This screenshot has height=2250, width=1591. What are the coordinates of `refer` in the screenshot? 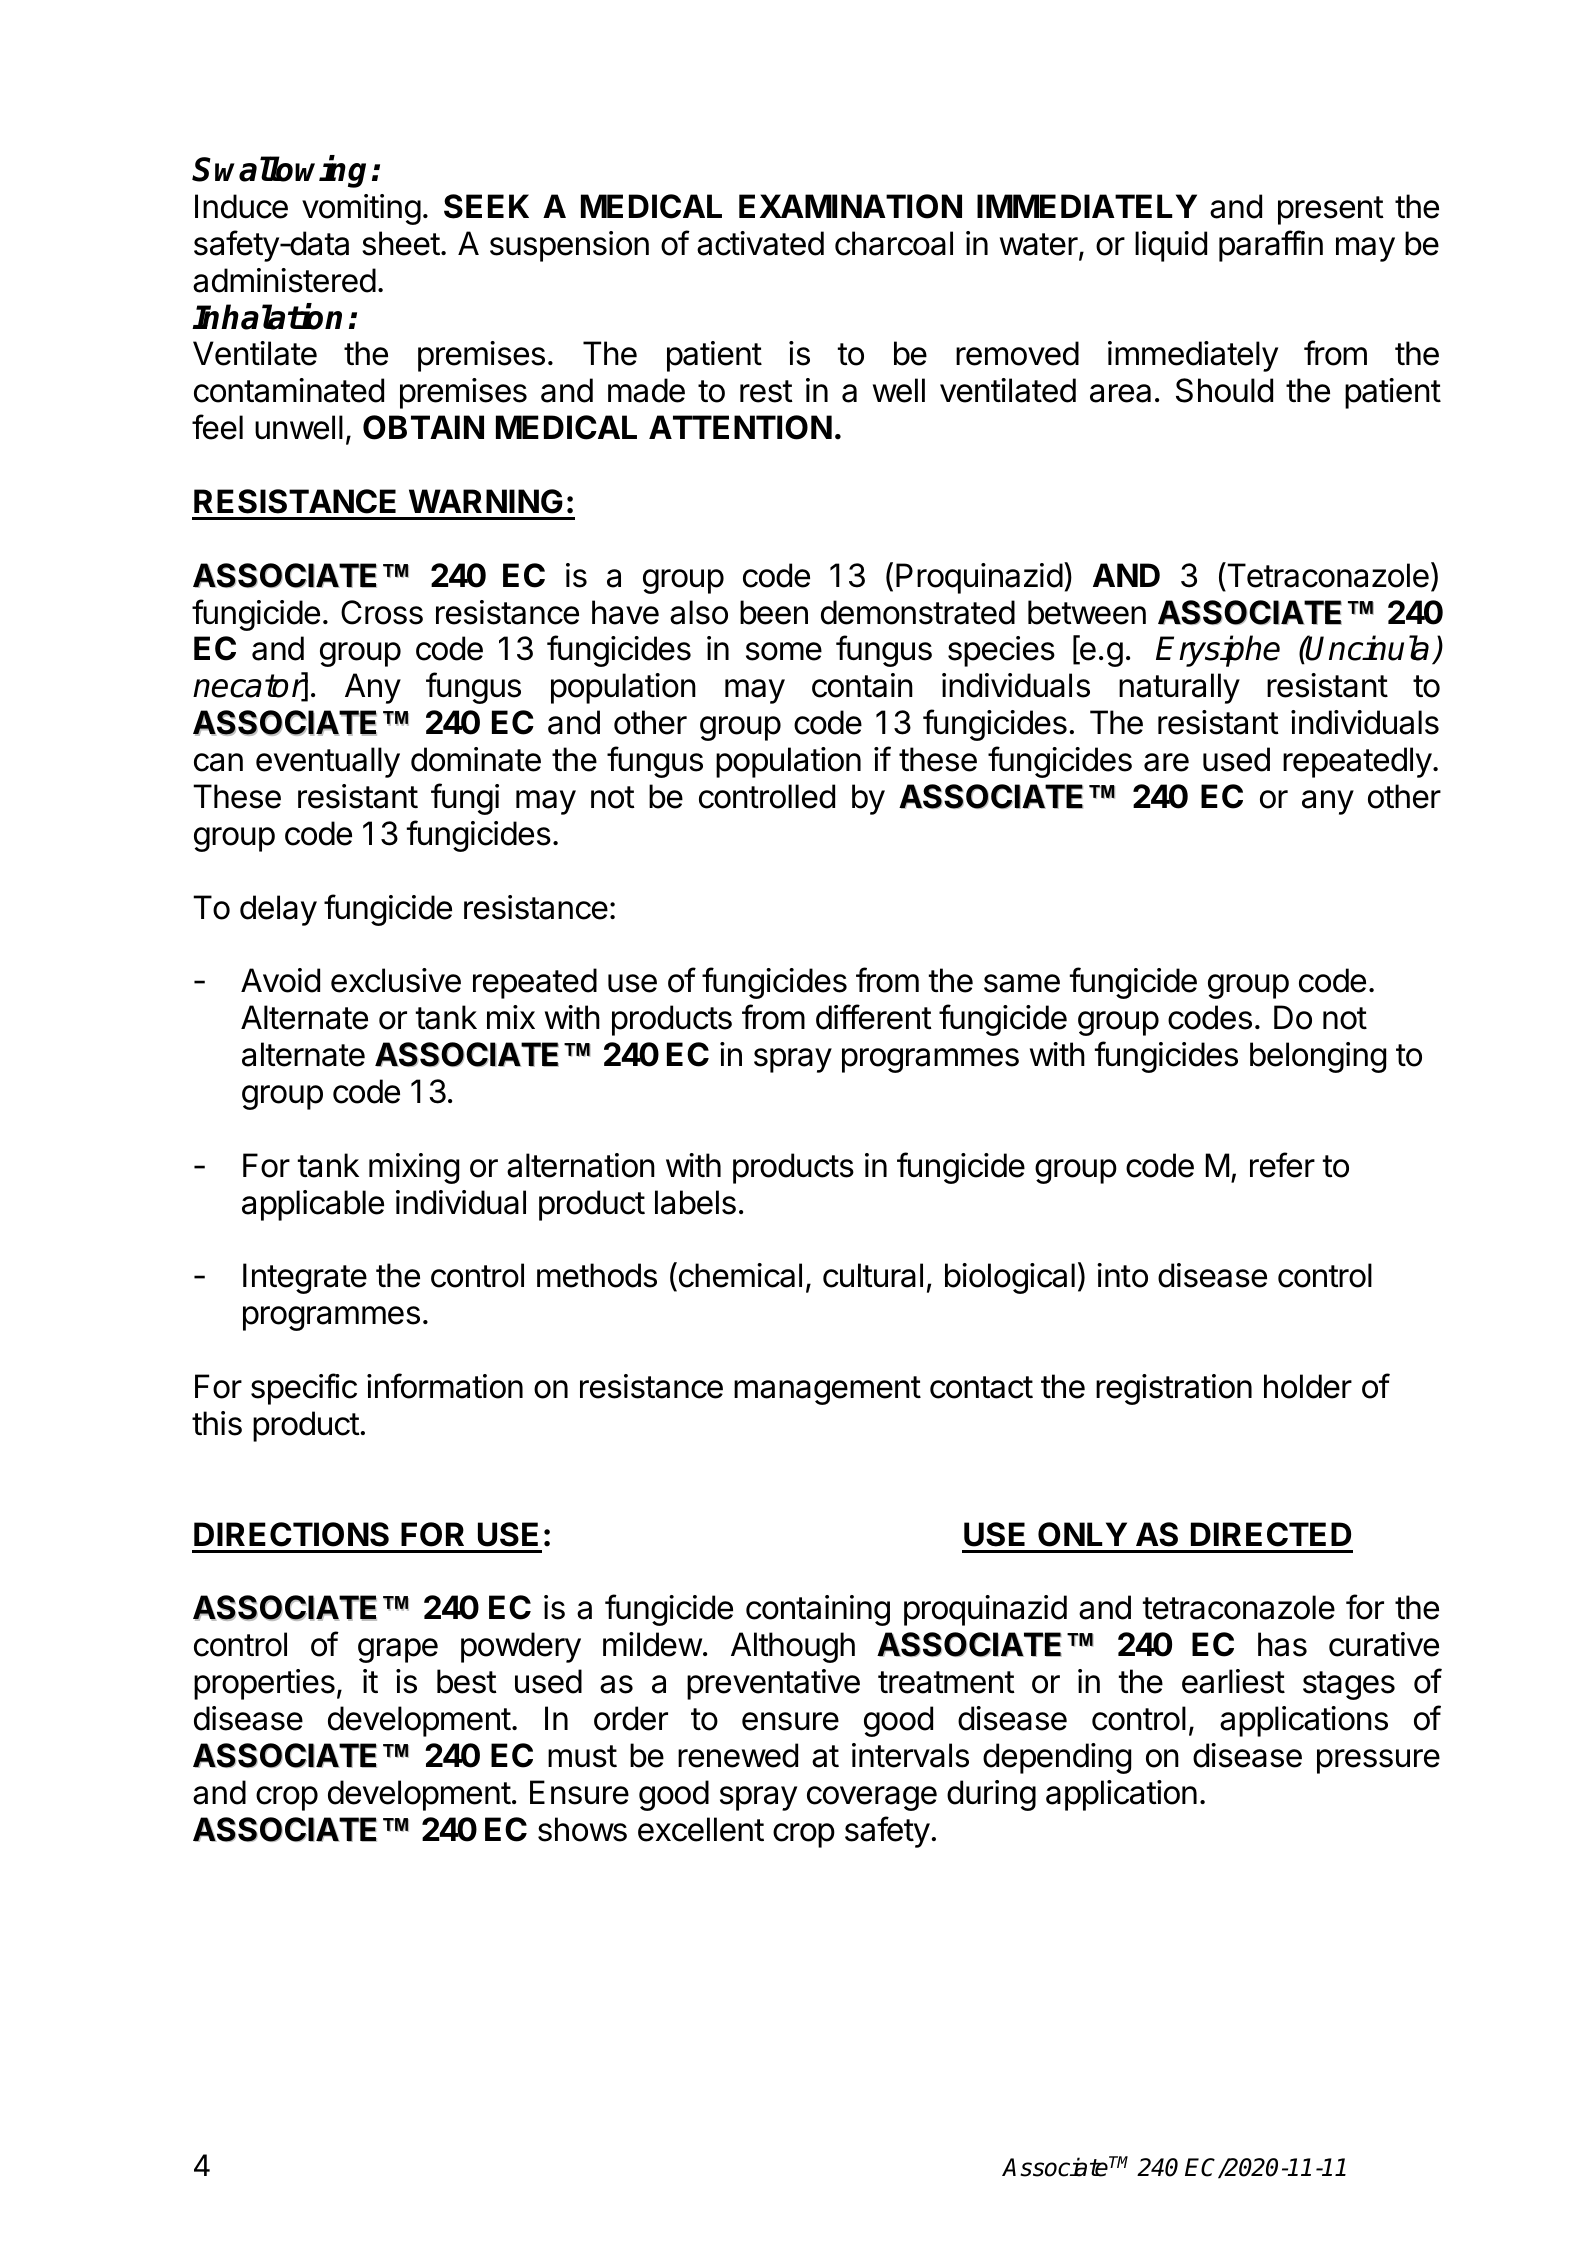 It's located at (1282, 1165).
